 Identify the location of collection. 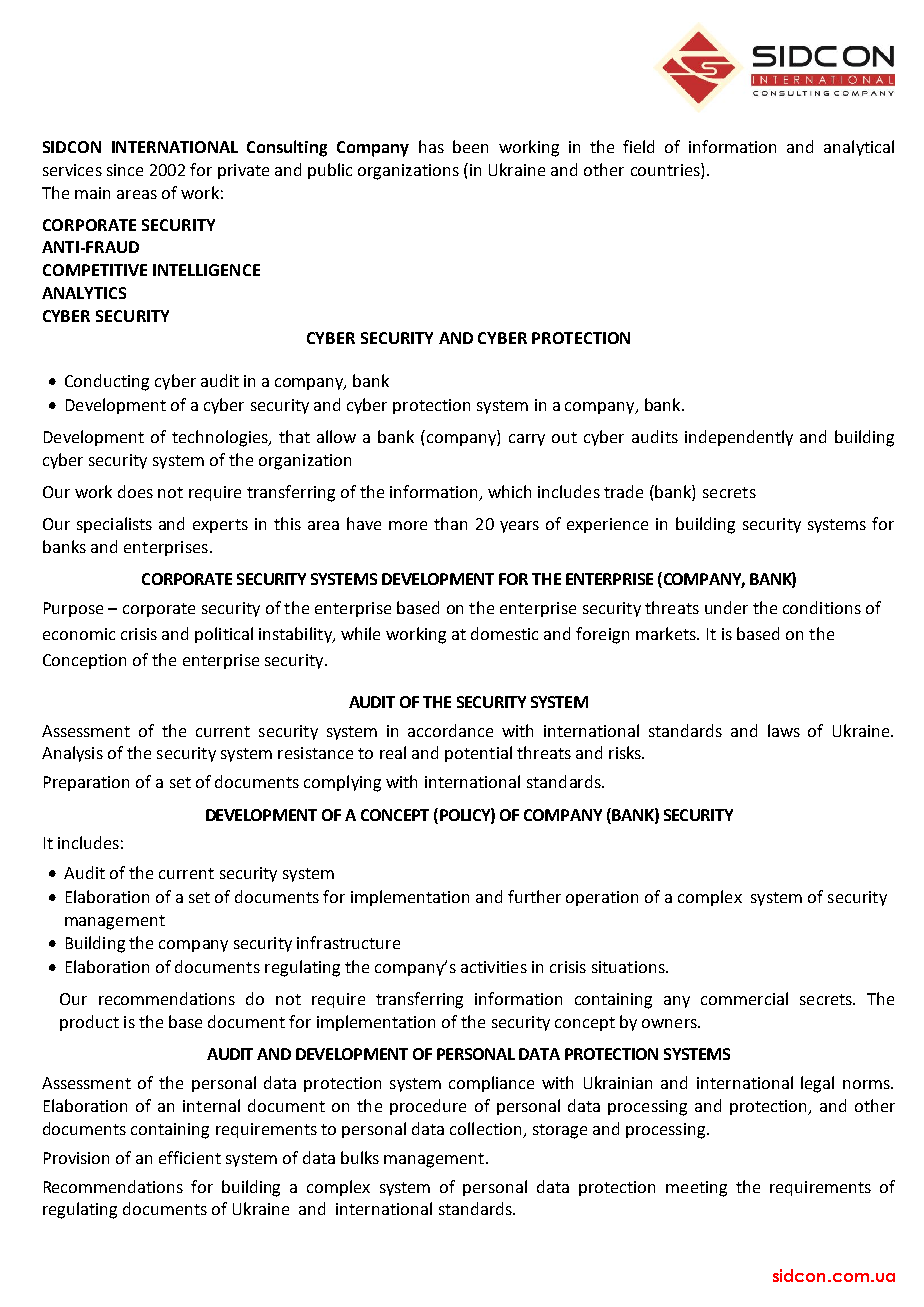
(485, 1128).
